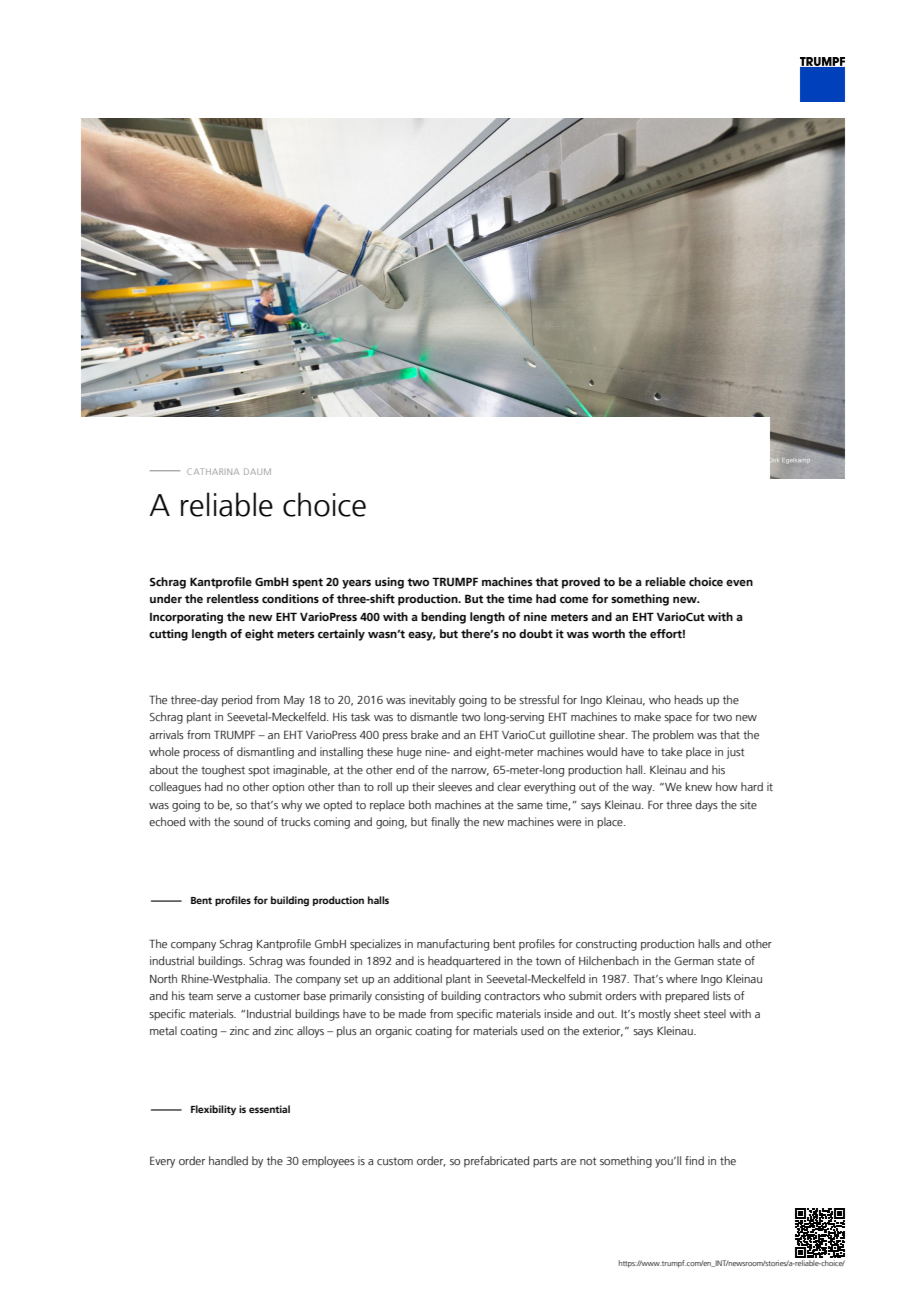 Image resolution: width=924 pixels, height=1308 pixels. I want to click on handled, so click(228, 1160).
